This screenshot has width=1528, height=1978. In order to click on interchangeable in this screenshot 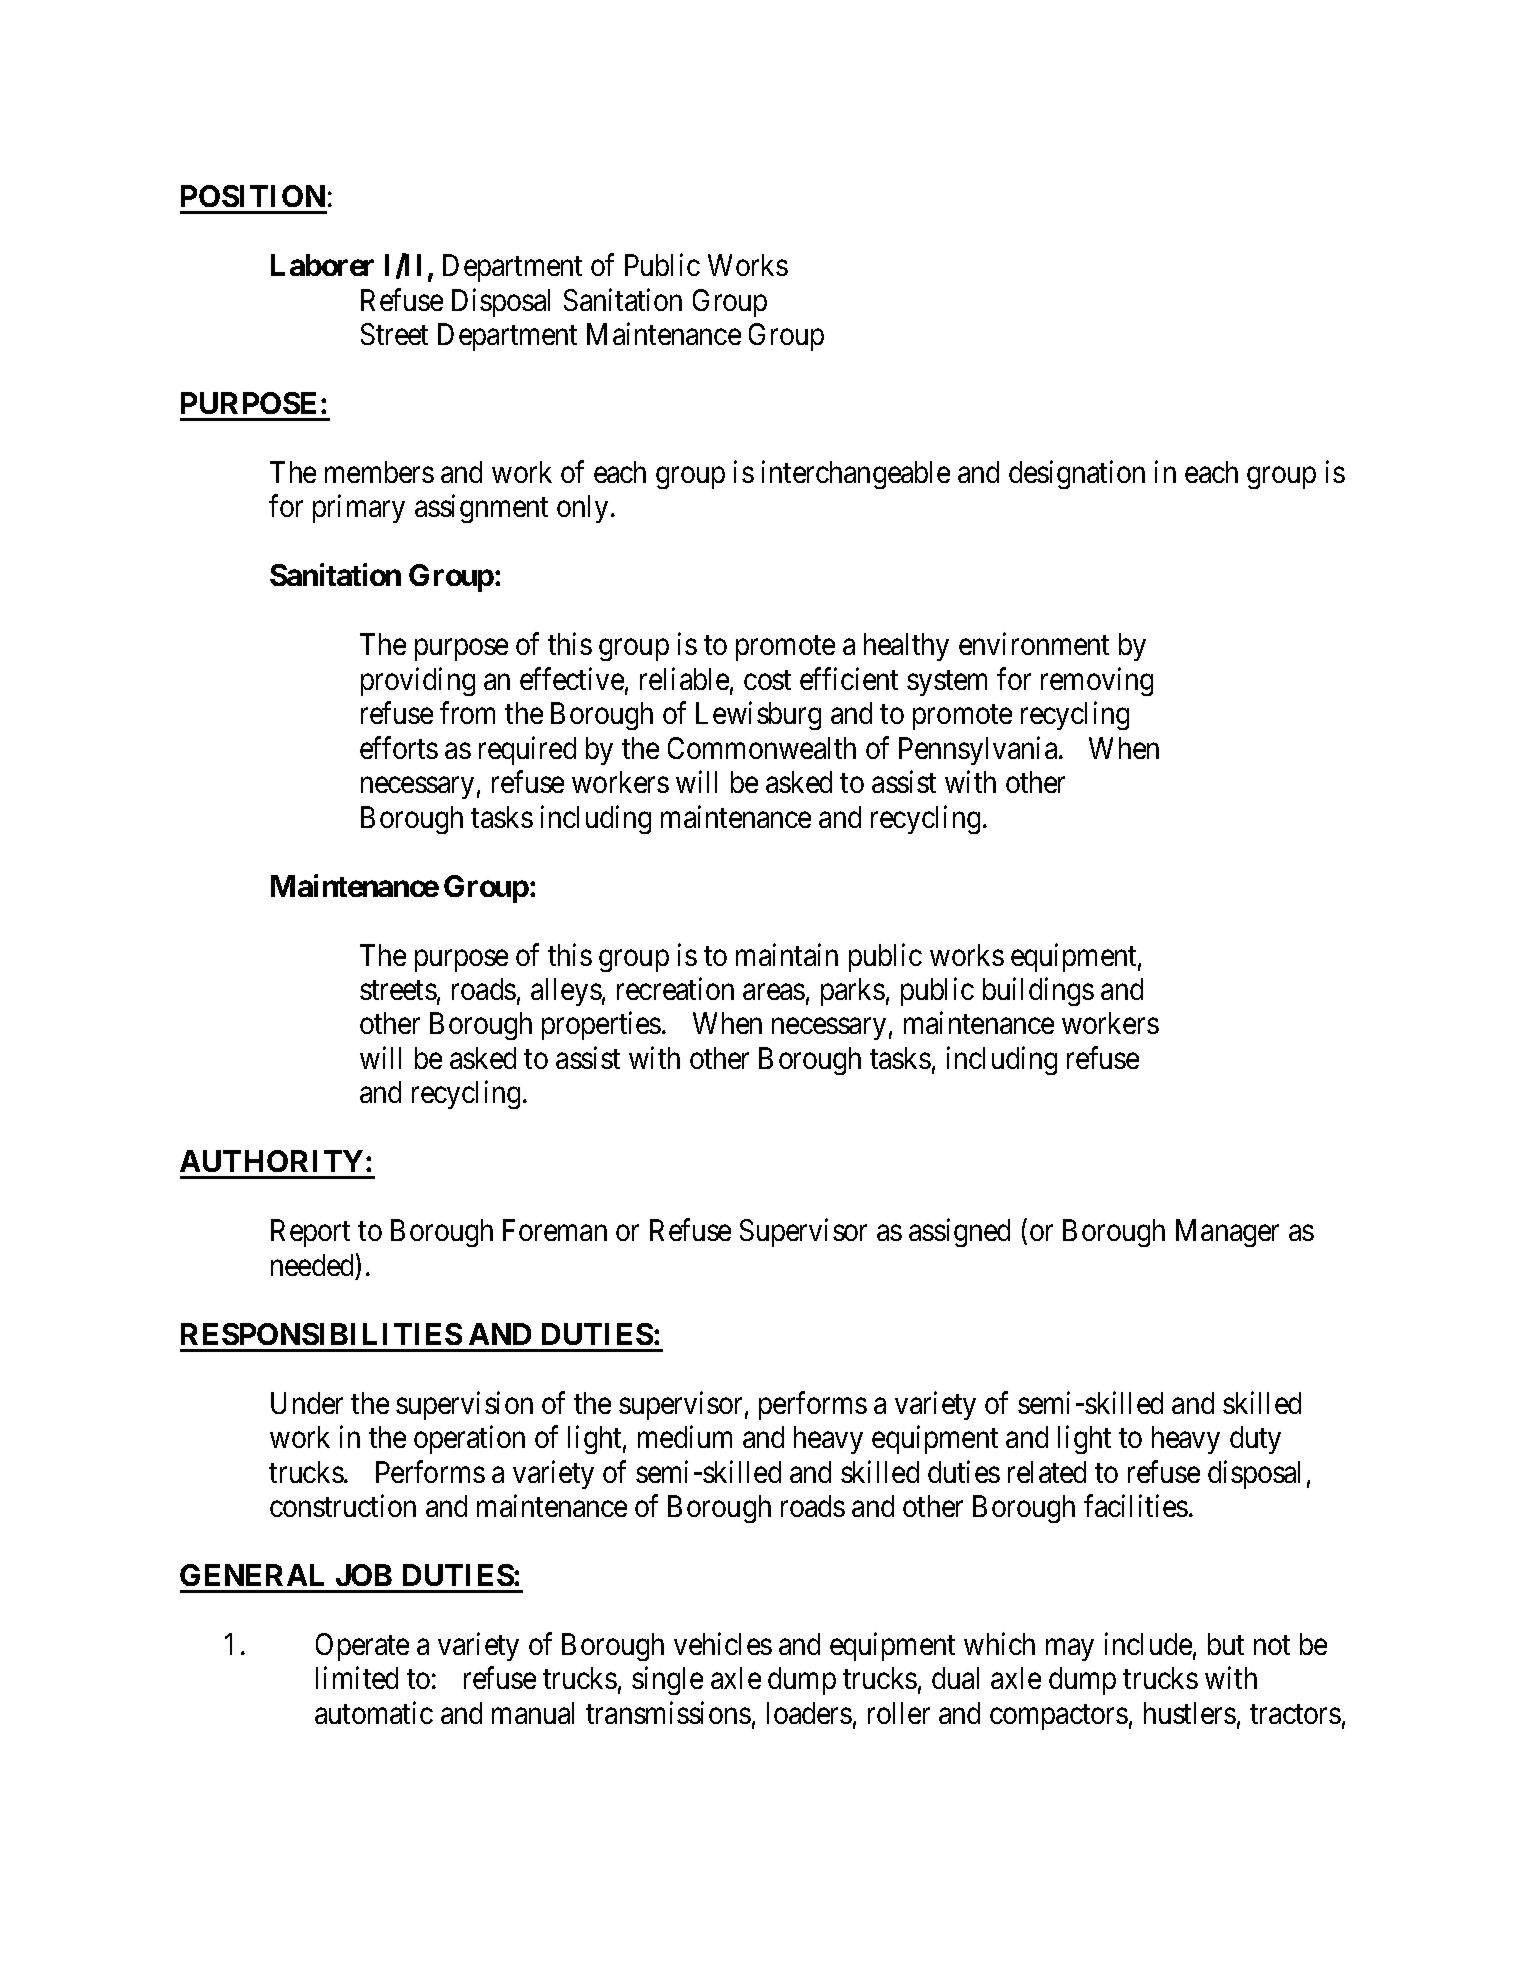, I will do `click(856, 475)`.
